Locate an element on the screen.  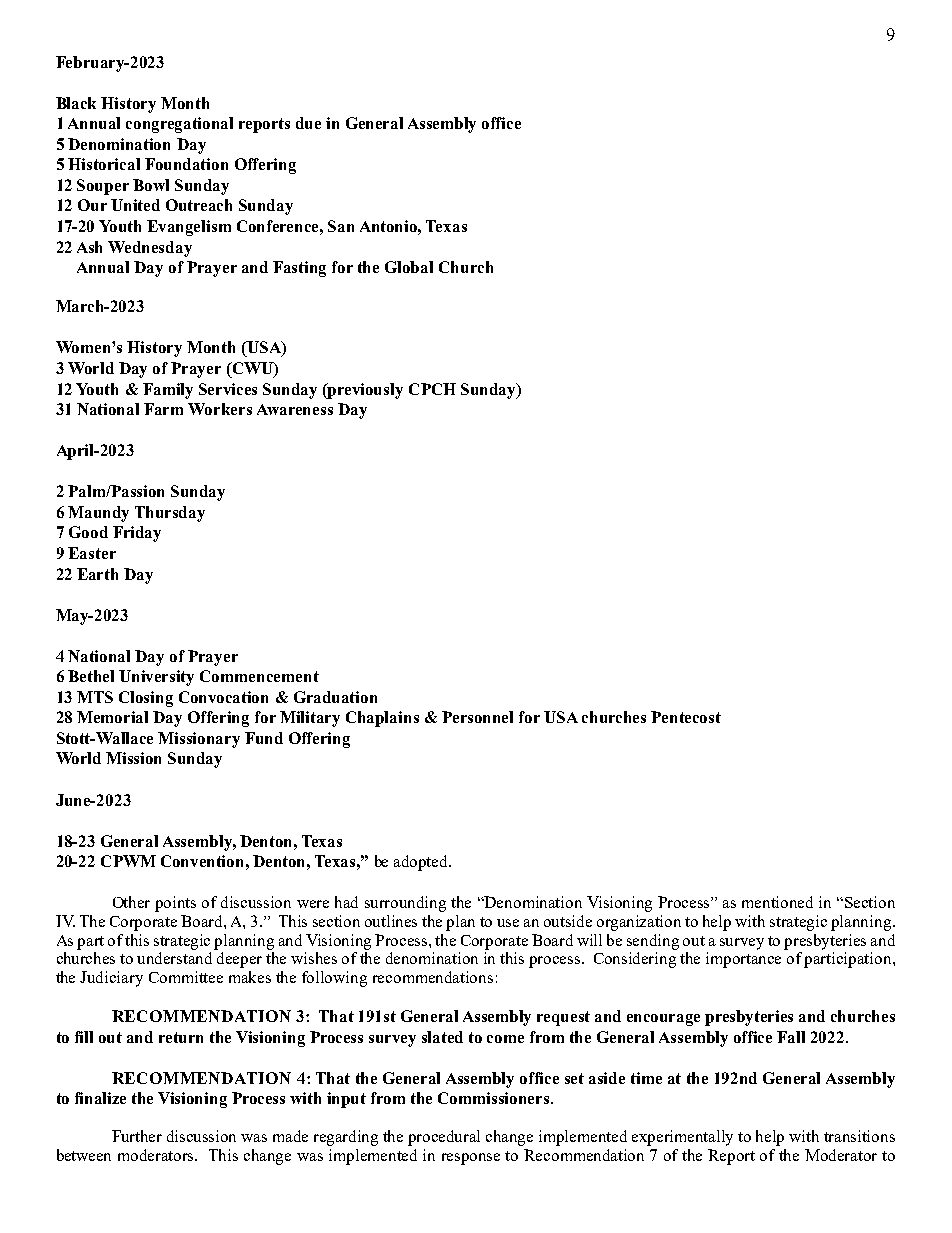
previously is located at coordinates (364, 391).
